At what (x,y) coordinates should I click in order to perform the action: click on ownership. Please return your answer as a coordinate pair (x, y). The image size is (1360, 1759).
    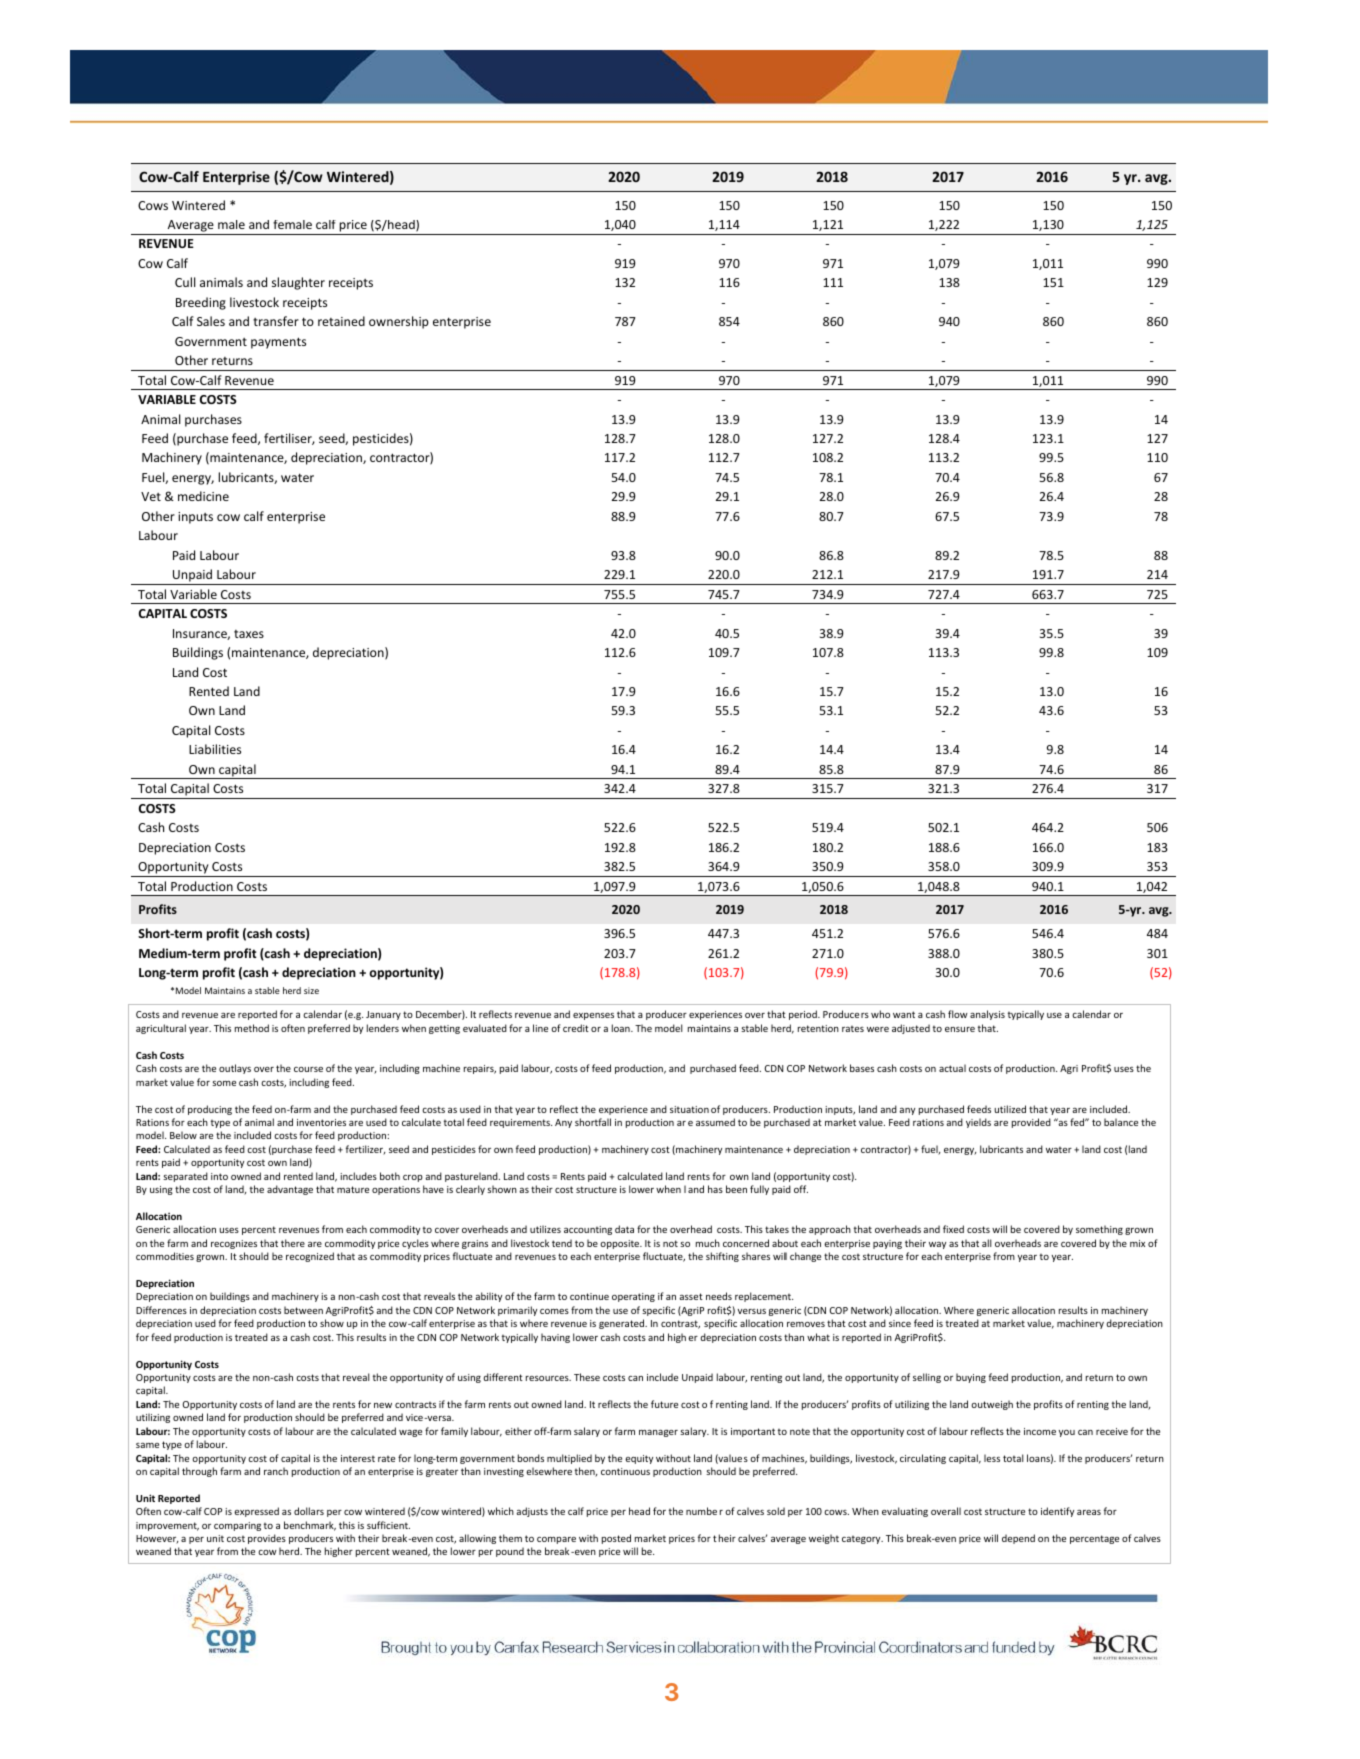
    Looking at the image, I should click on (399, 322).
